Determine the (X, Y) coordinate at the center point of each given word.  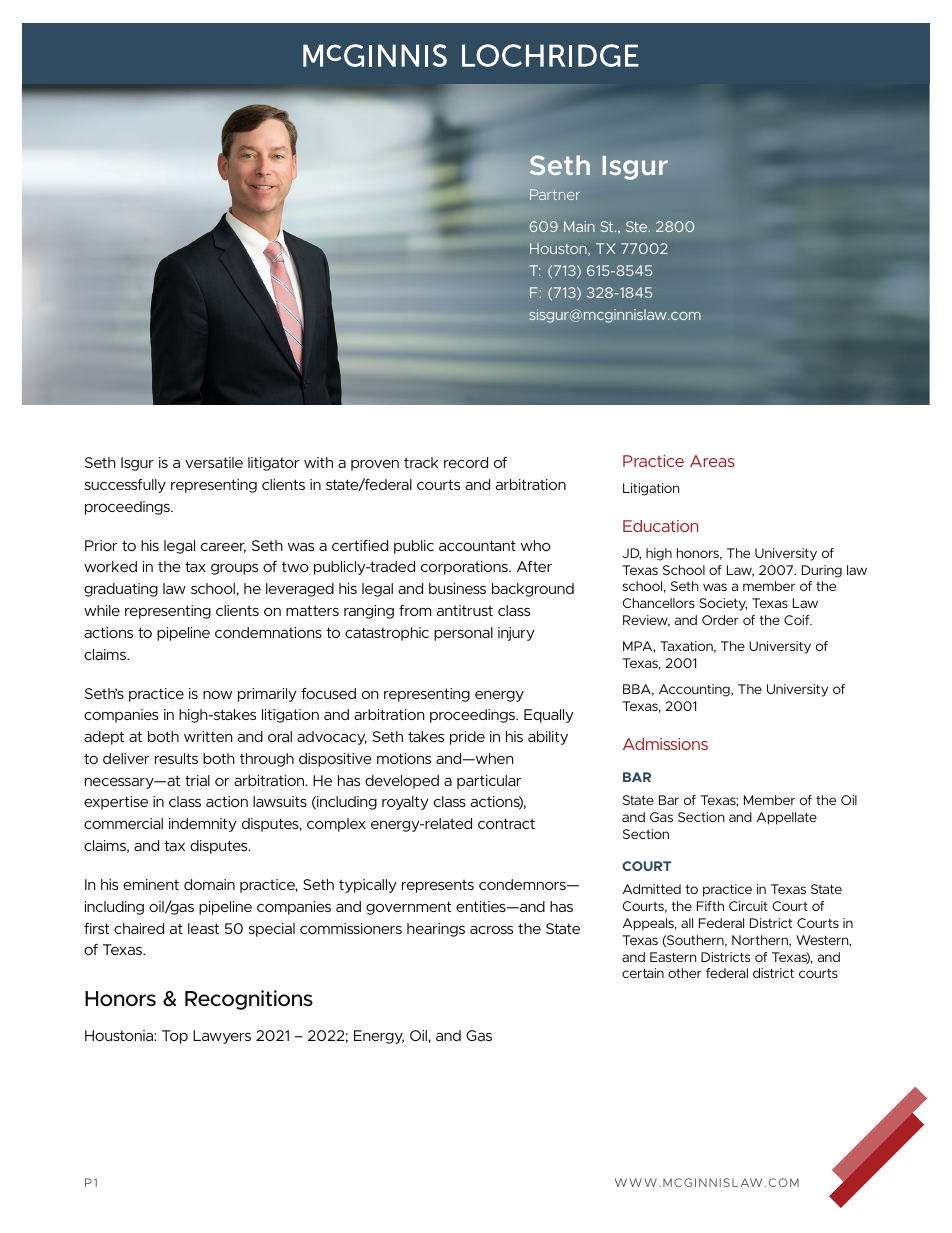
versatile (214, 462)
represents (438, 886)
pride (467, 738)
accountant (477, 545)
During (822, 571)
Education (660, 526)
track (421, 462)
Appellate (787, 818)
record (466, 462)
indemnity (203, 825)
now (217, 695)
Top (175, 1037)
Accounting (695, 690)
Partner (555, 194)
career (223, 548)
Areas (712, 461)
